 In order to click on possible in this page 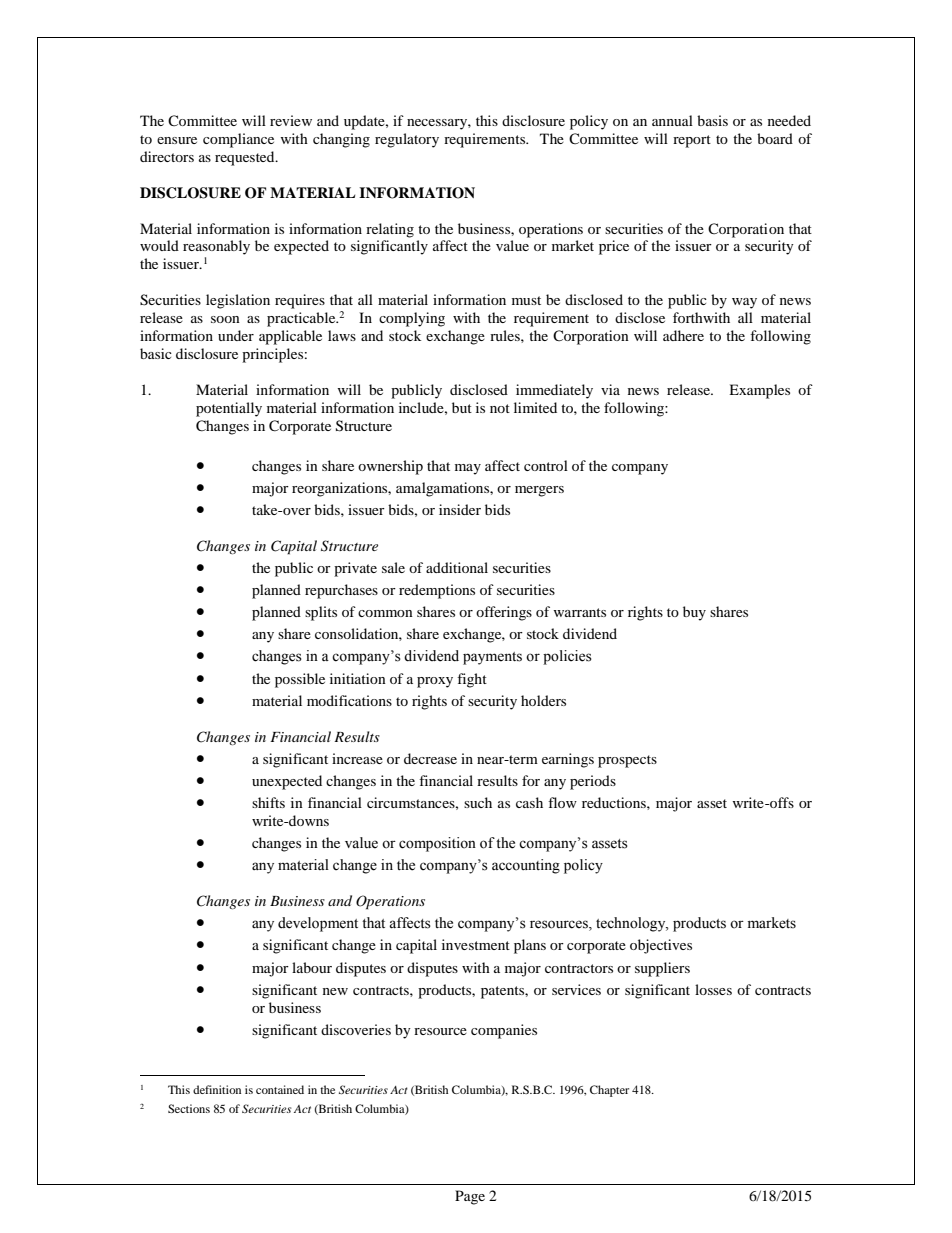, I will do `click(300, 680)`.
